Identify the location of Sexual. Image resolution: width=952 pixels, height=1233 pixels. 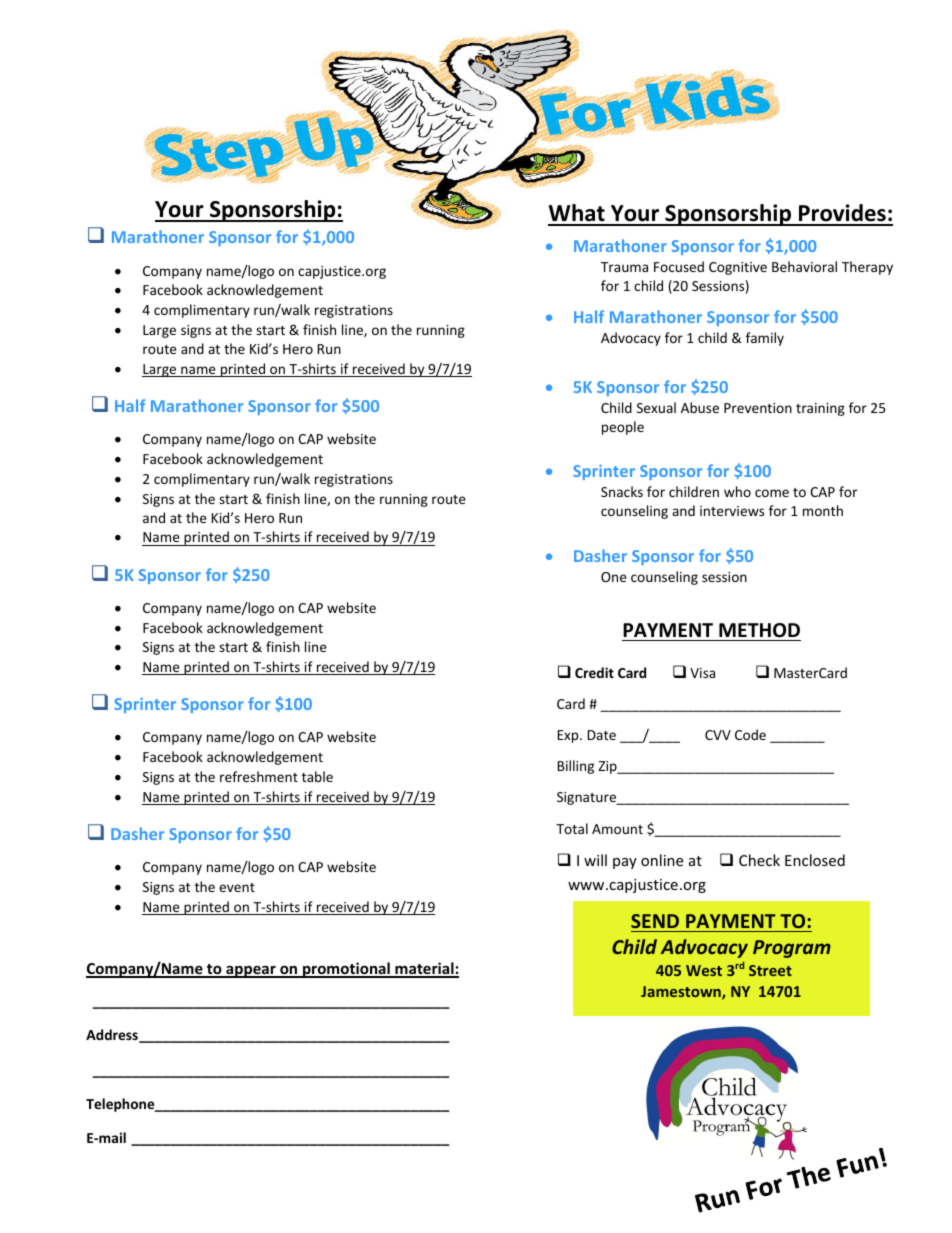
(656, 407).
